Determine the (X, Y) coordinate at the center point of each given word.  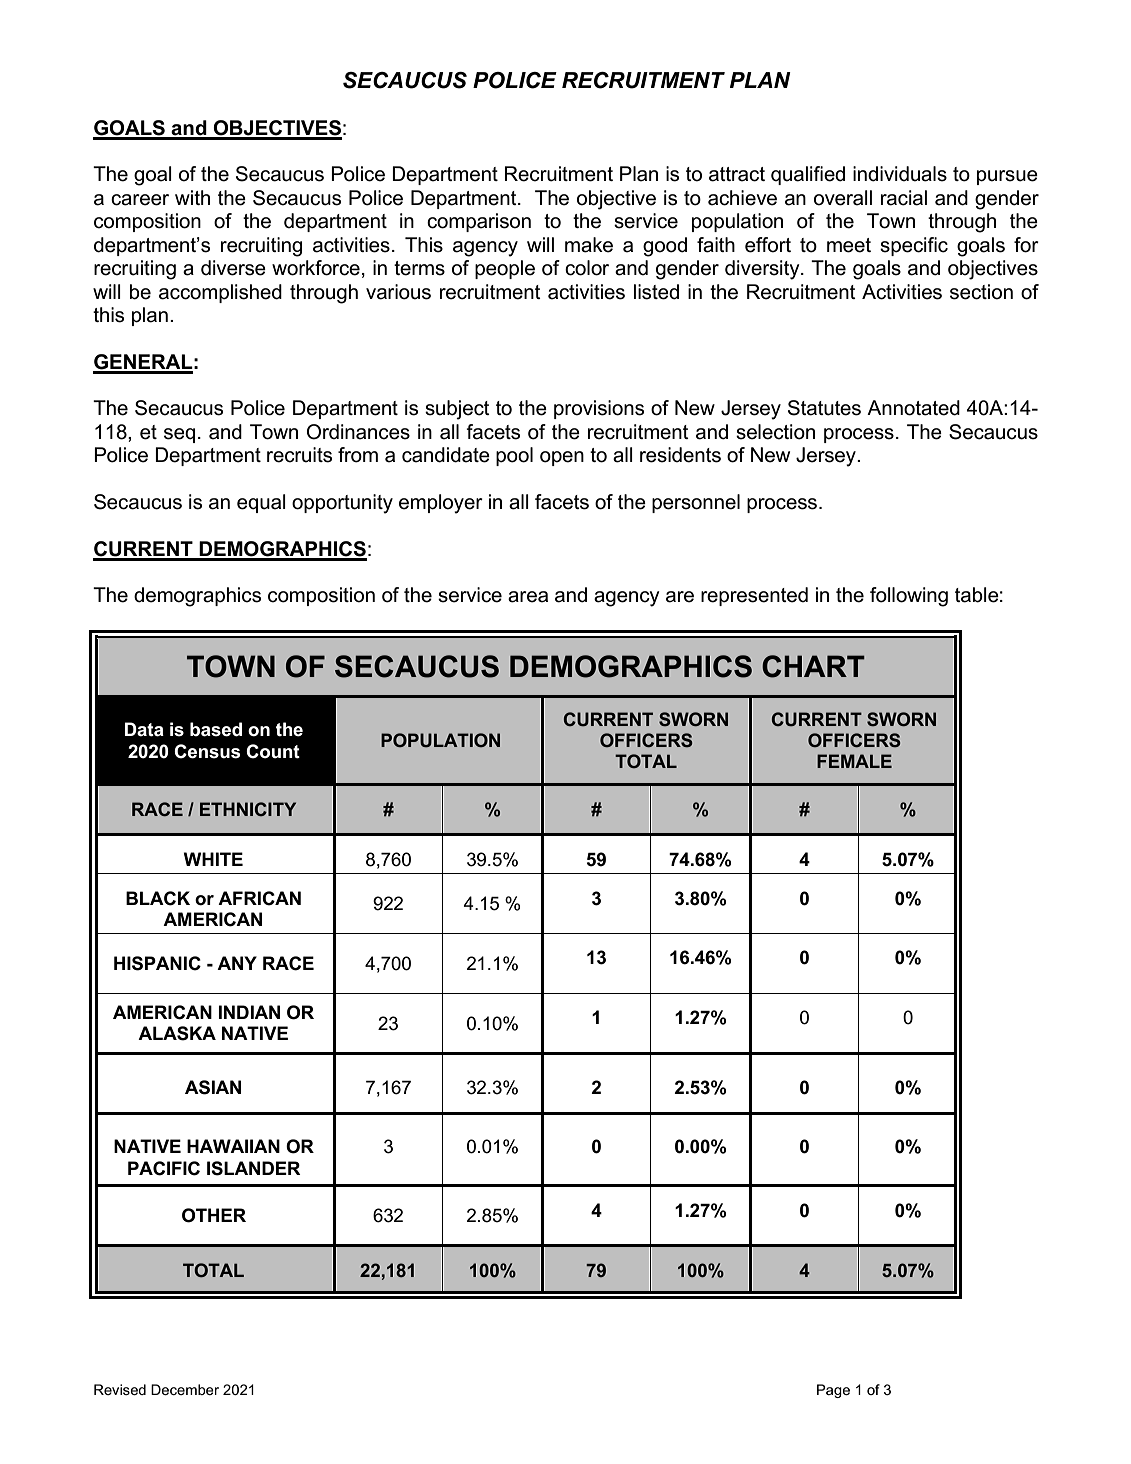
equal (261, 503)
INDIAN (249, 1012)
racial (904, 198)
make (589, 245)
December (185, 1389)
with (192, 197)
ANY (237, 963)
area (528, 597)
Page (833, 1391)
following (909, 597)
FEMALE (854, 761)
